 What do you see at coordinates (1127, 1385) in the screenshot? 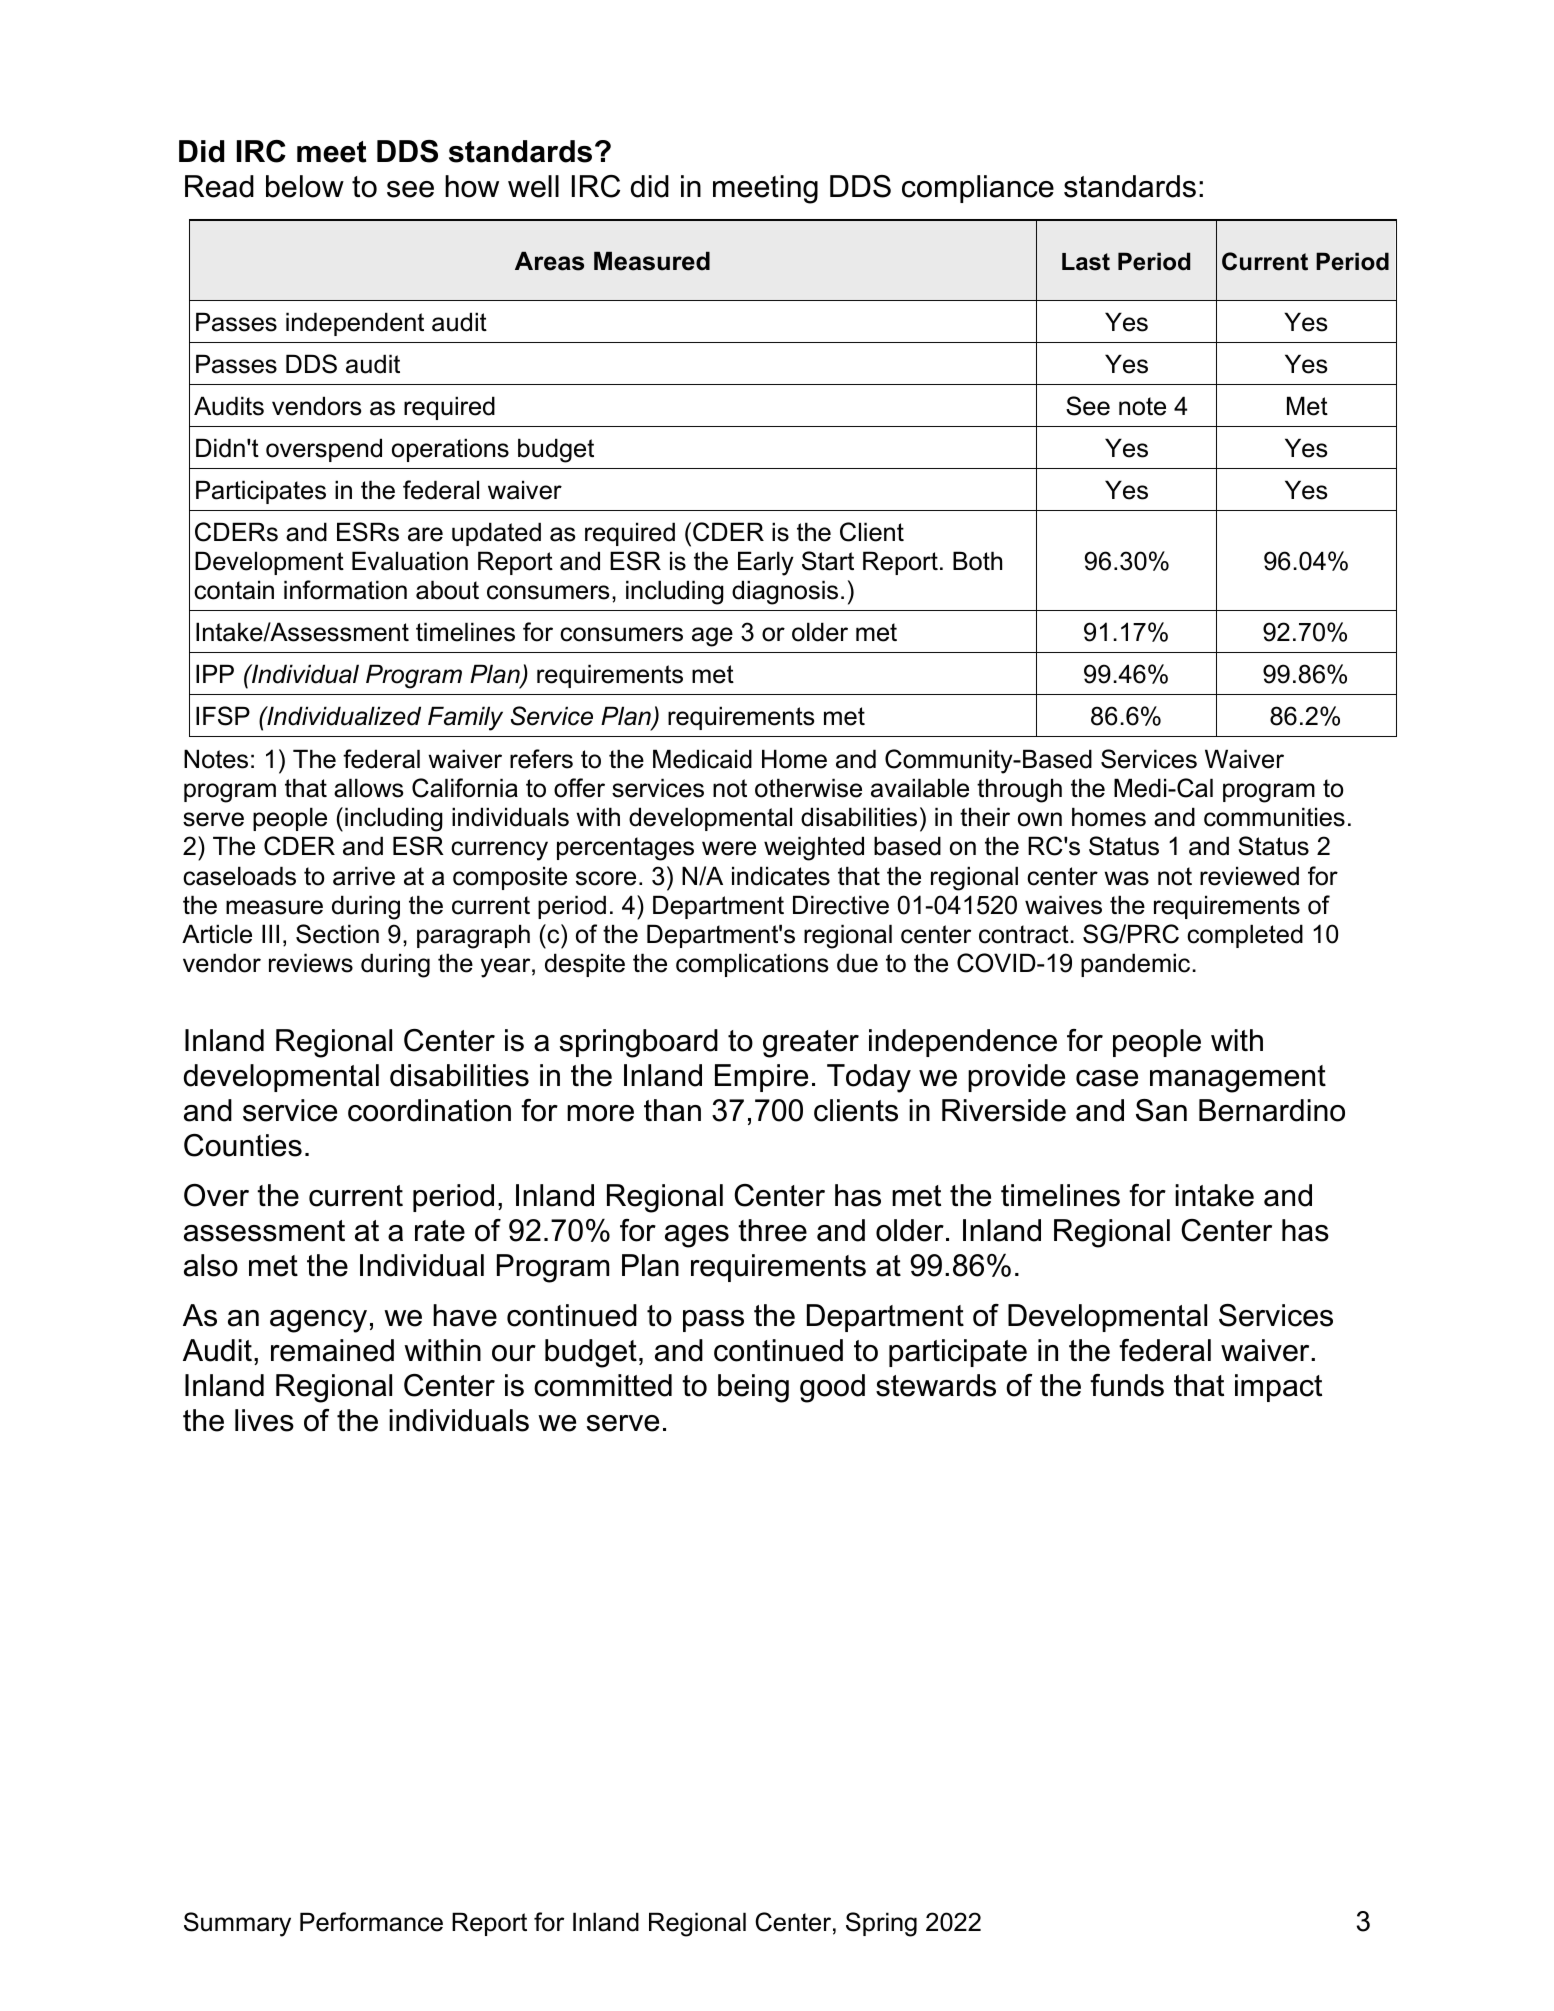
I see `funds` at bounding box center [1127, 1385].
